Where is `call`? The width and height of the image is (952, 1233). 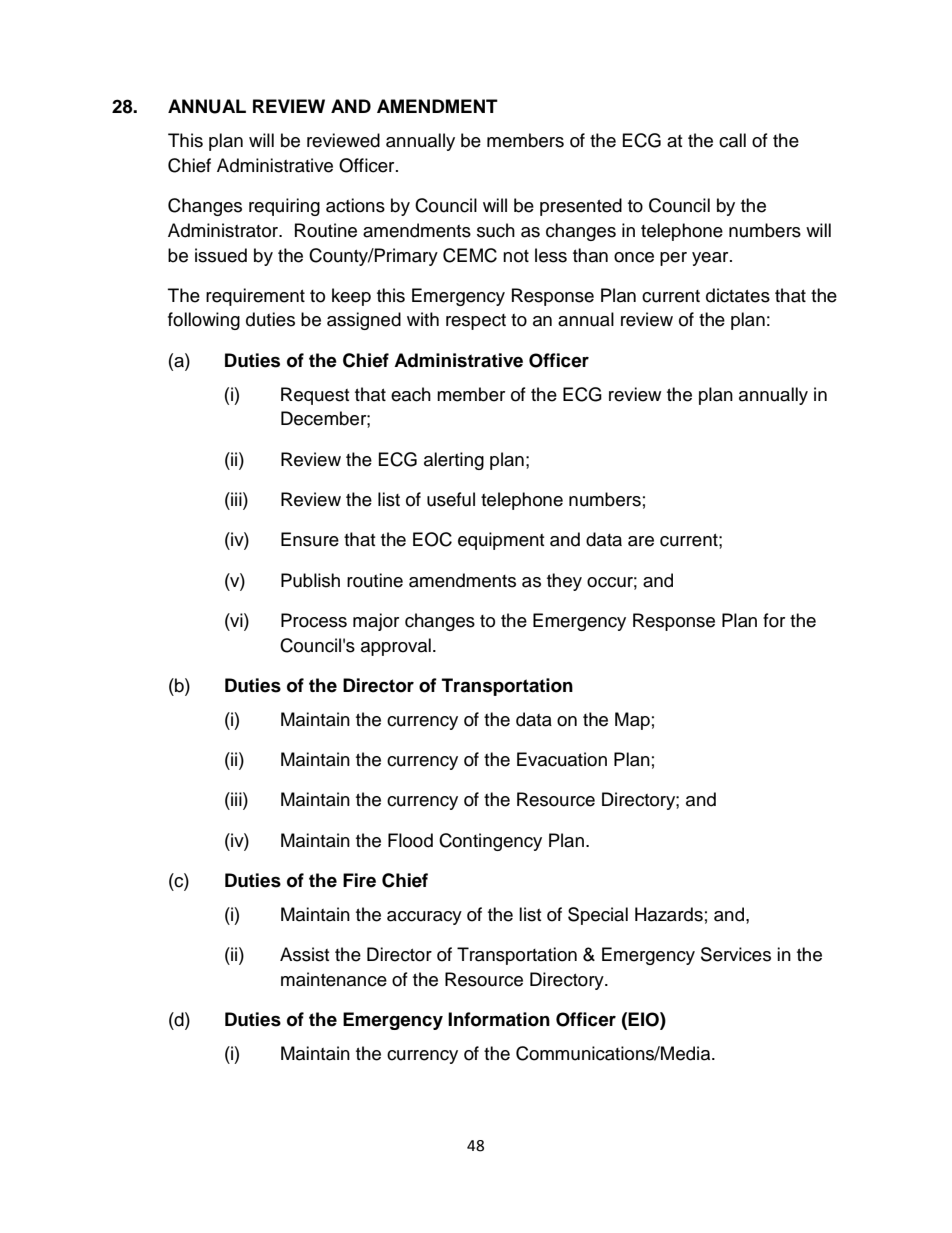
call is located at coordinates (732, 140).
